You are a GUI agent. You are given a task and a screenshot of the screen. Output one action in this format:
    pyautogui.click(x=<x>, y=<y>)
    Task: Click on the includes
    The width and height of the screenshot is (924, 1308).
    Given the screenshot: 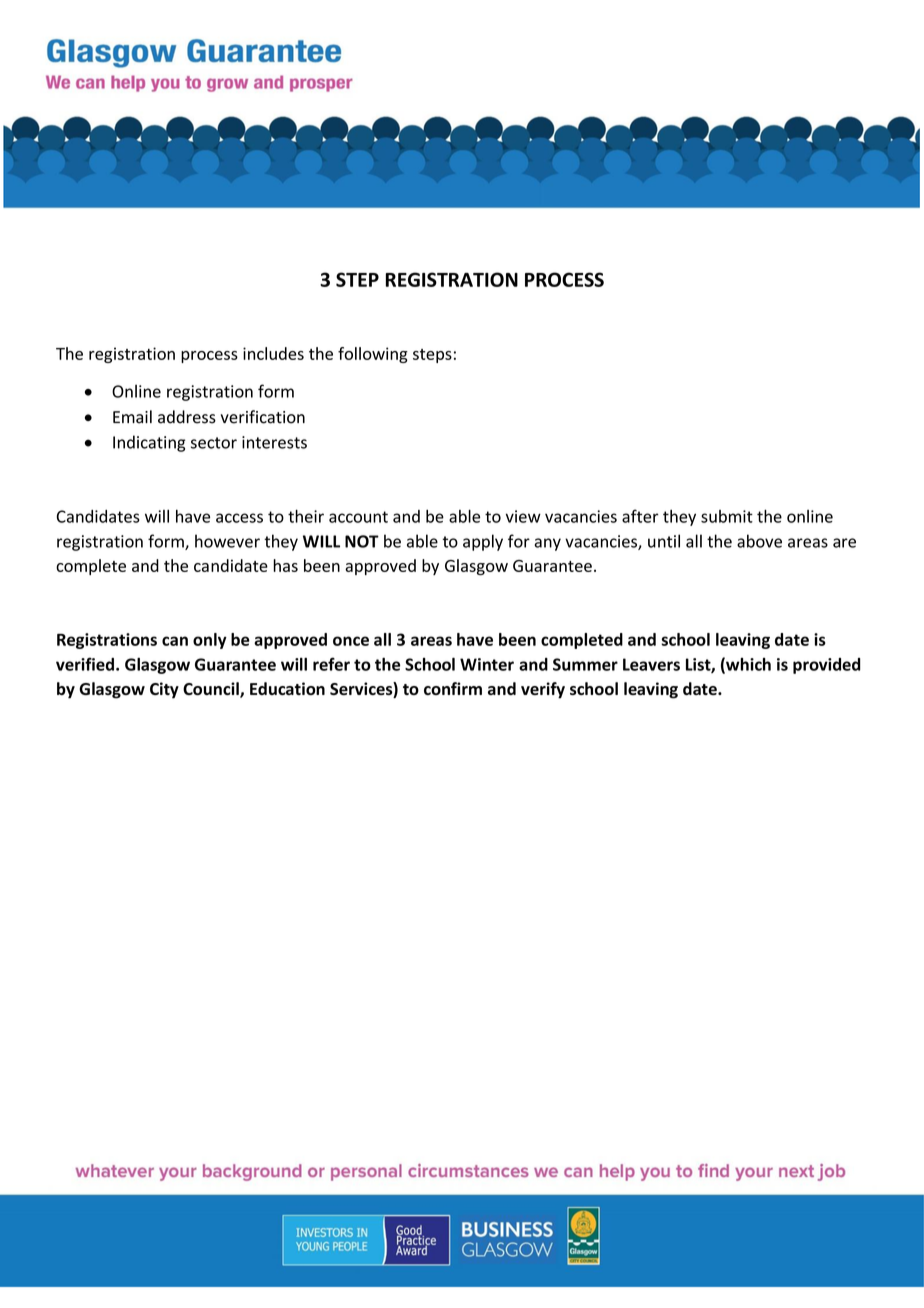 What is the action you would take?
    pyautogui.click(x=273, y=353)
